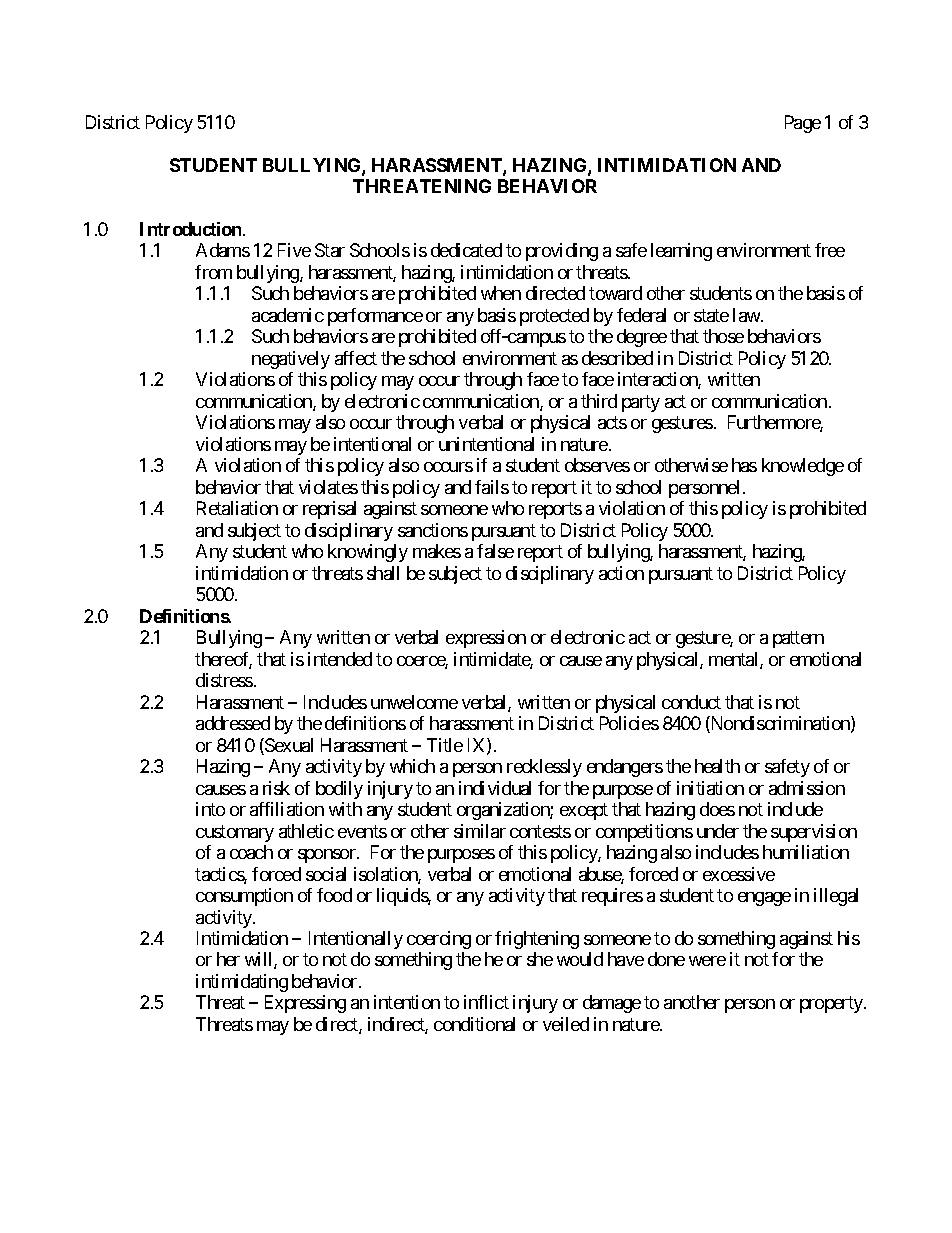 The width and height of the document is (952, 1233). Describe the element at coordinates (466, 250) in the document. I see `dedicated` at that location.
